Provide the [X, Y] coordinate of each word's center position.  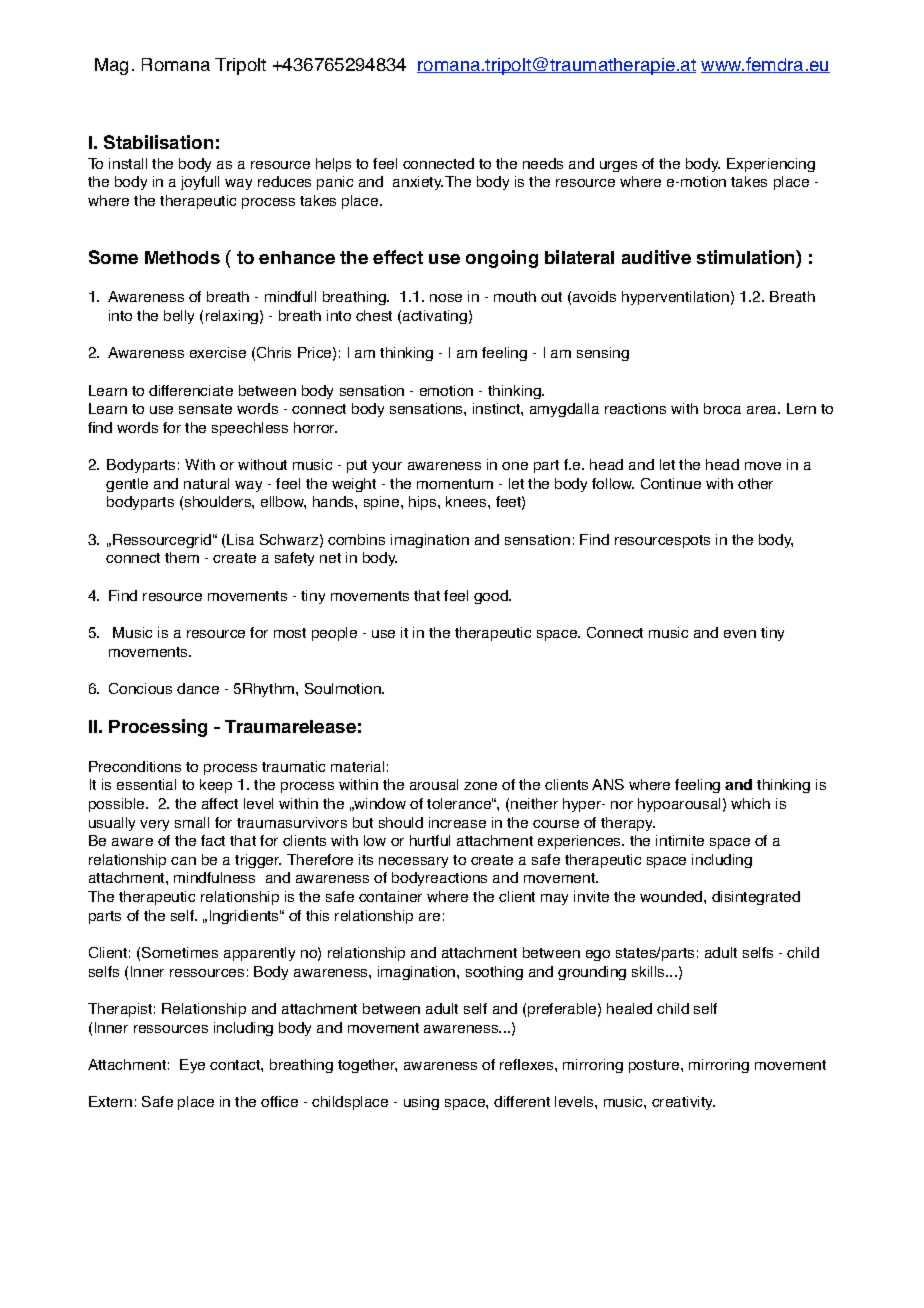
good [492, 597]
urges [618, 166]
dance [198, 688]
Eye [192, 1066]
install [128, 163]
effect [398, 257]
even [740, 634]
